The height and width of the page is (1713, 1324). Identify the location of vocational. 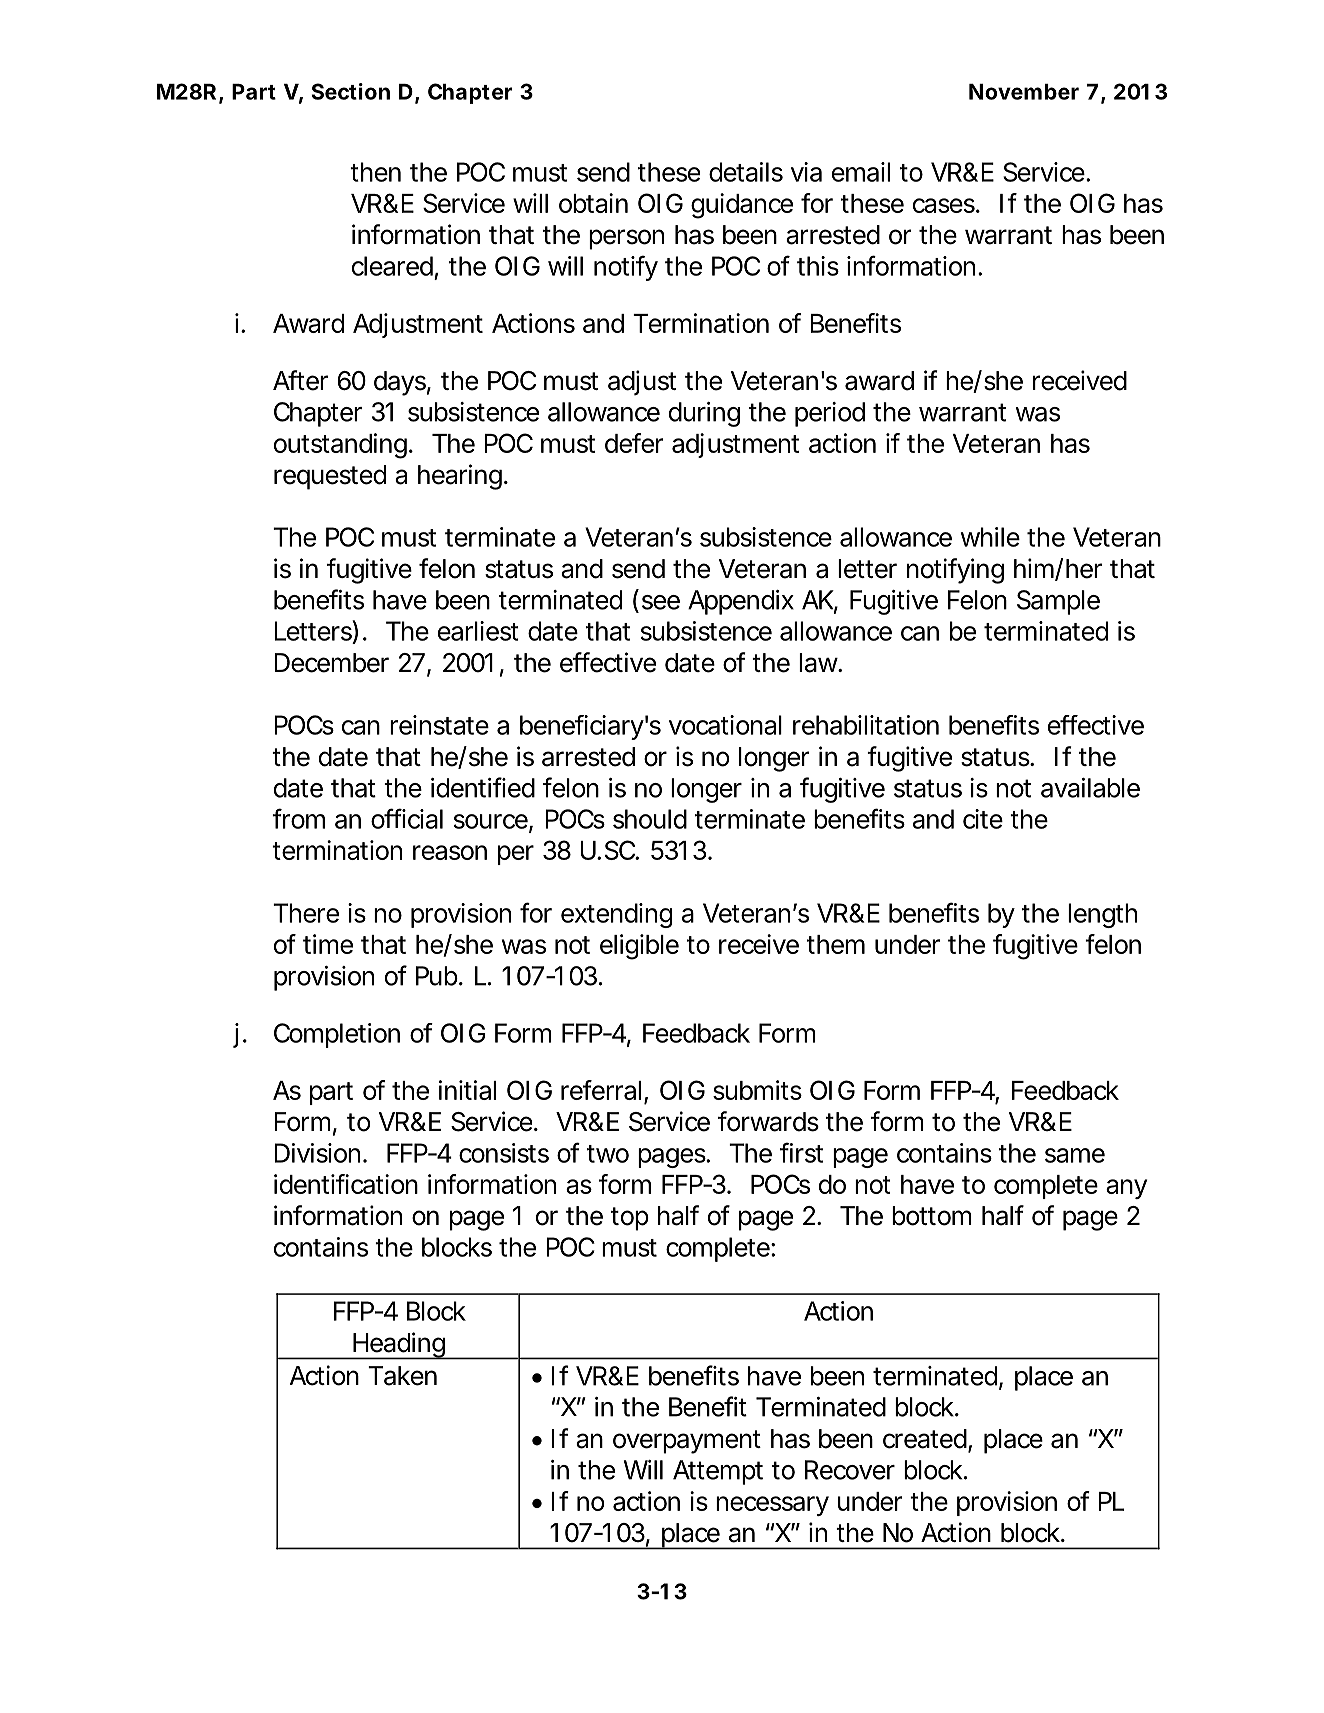
(725, 725).
